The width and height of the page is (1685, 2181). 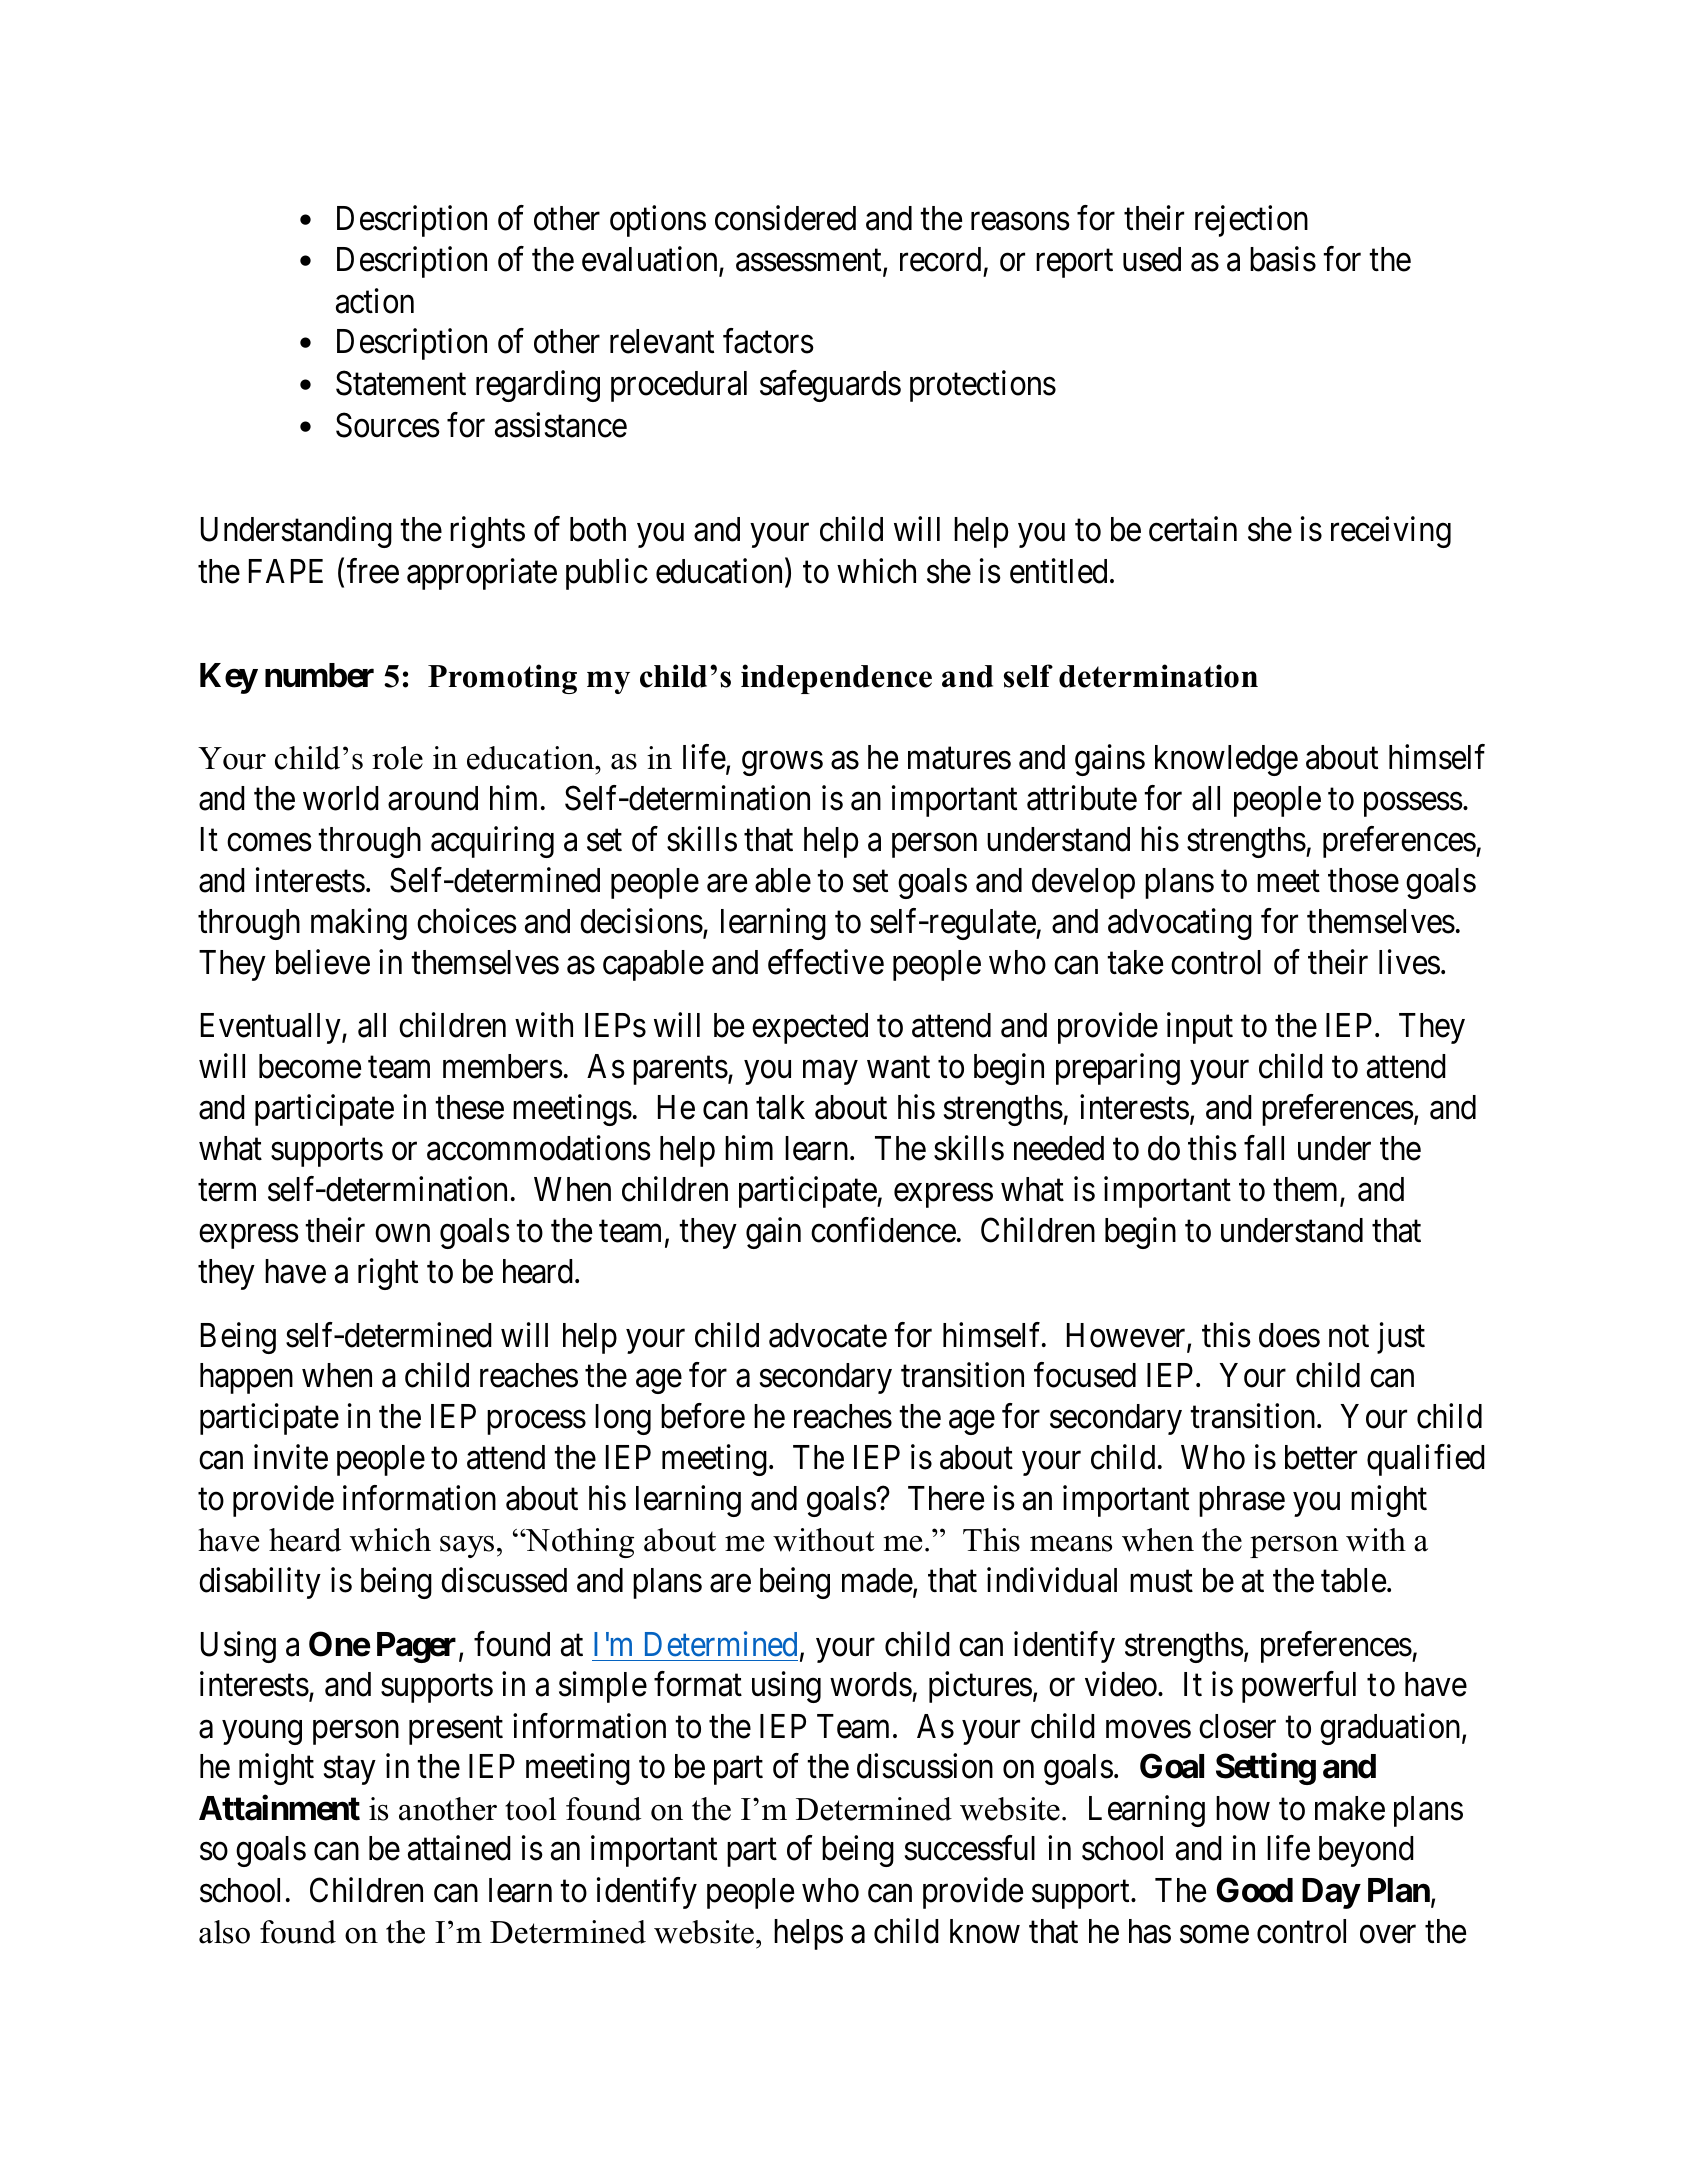 I want to click on basis, so click(x=1283, y=259).
